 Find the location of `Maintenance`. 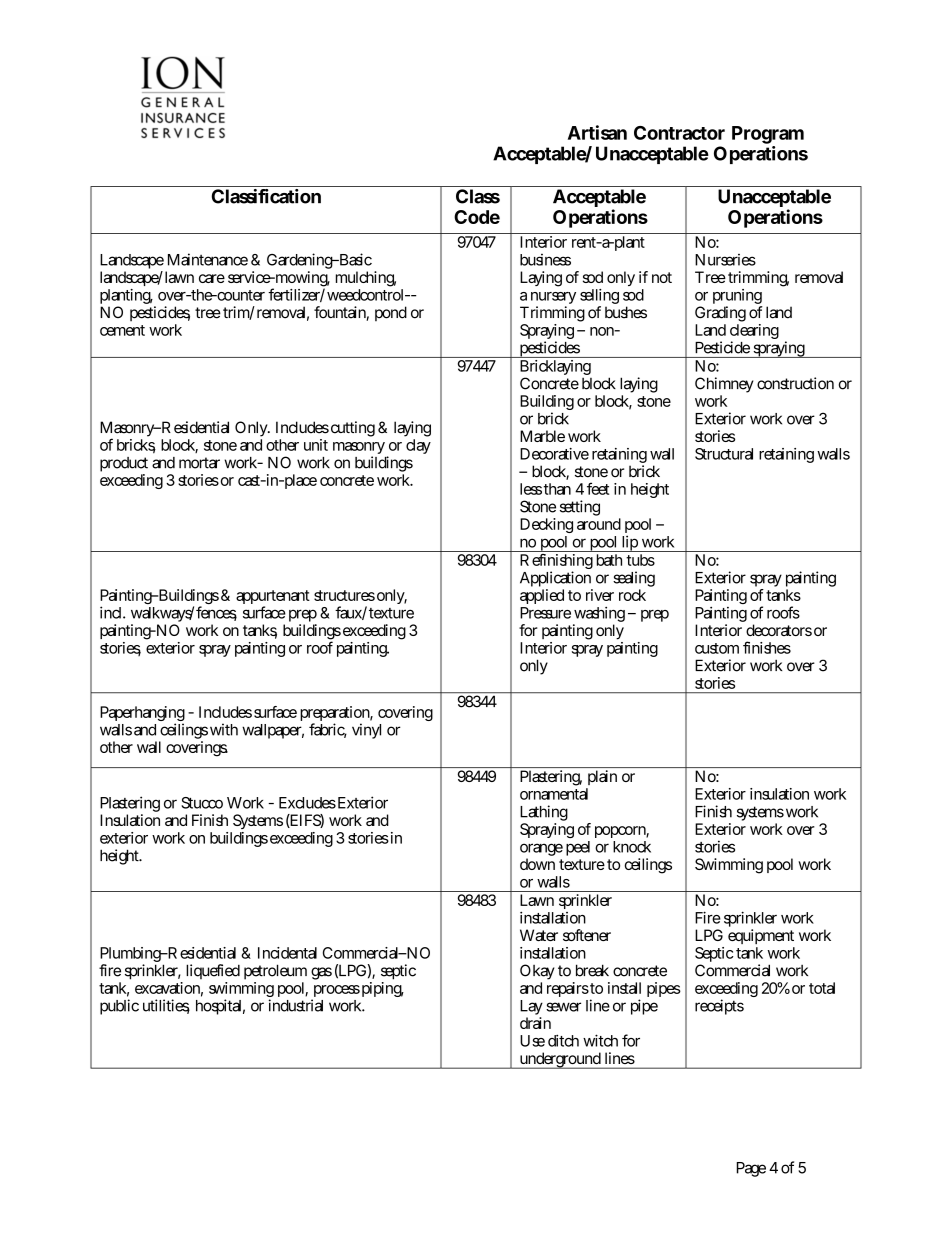

Maintenance is located at coordinates (208, 259).
